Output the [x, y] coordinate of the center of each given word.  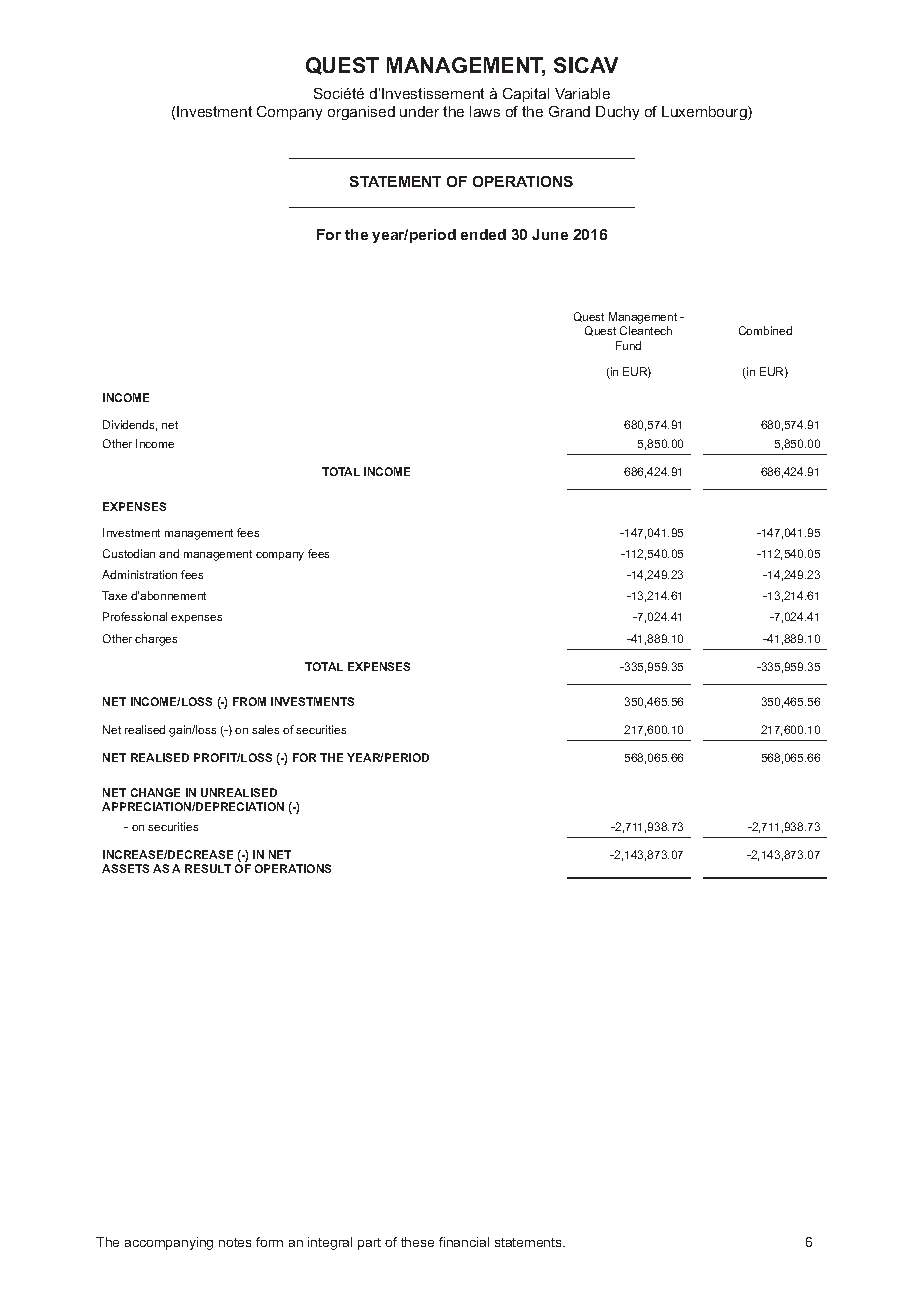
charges [156, 640]
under [419, 111]
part [369, 1244]
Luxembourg [705, 113]
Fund [628, 345]
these [417, 1242]
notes [235, 1242]
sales [265, 729]
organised [361, 113]
